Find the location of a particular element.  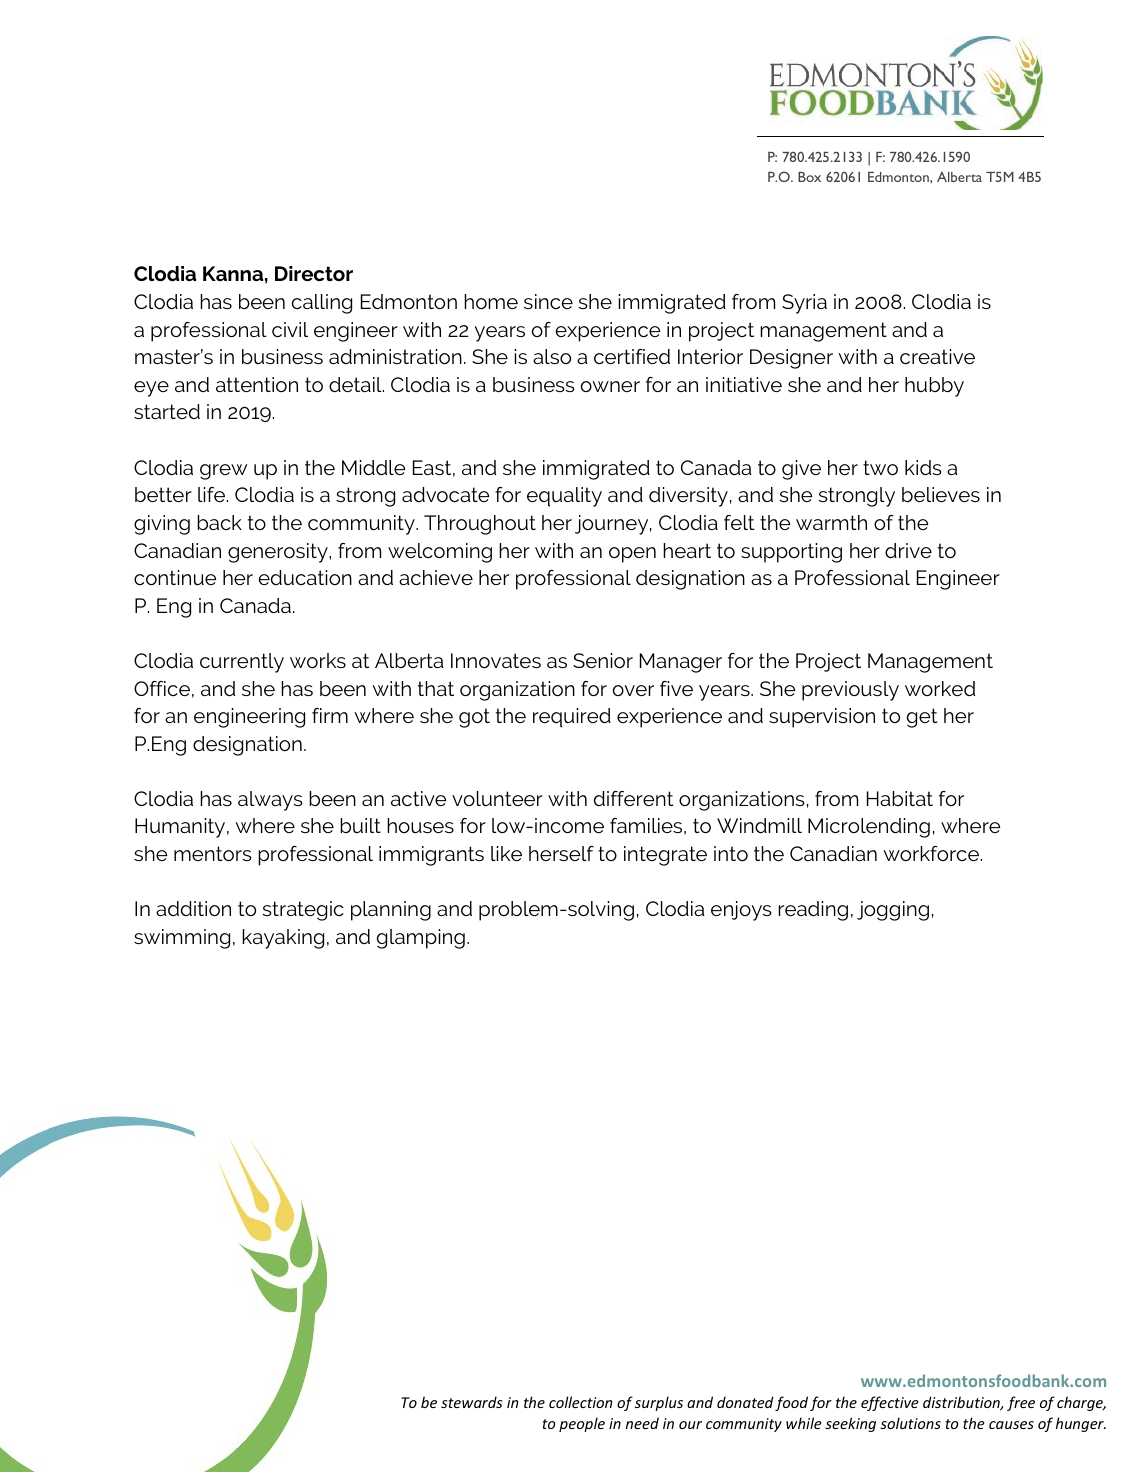

since is located at coordinates (548, 301).
